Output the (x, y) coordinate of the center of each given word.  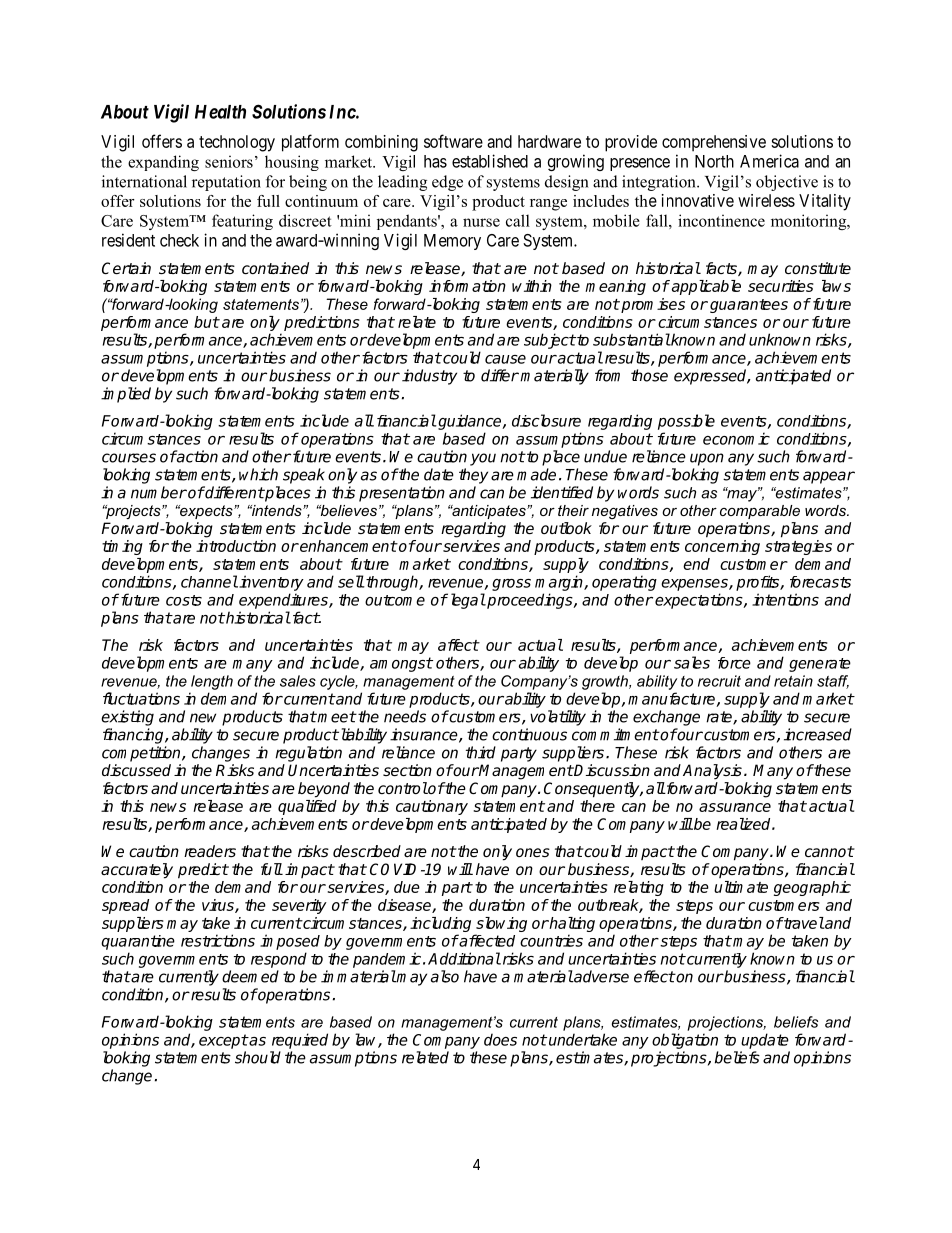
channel (209, 581)
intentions (785, 599)
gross (511, 585)
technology (237, 143)
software (453, 141)
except (223, 1041)
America (769, 161)
